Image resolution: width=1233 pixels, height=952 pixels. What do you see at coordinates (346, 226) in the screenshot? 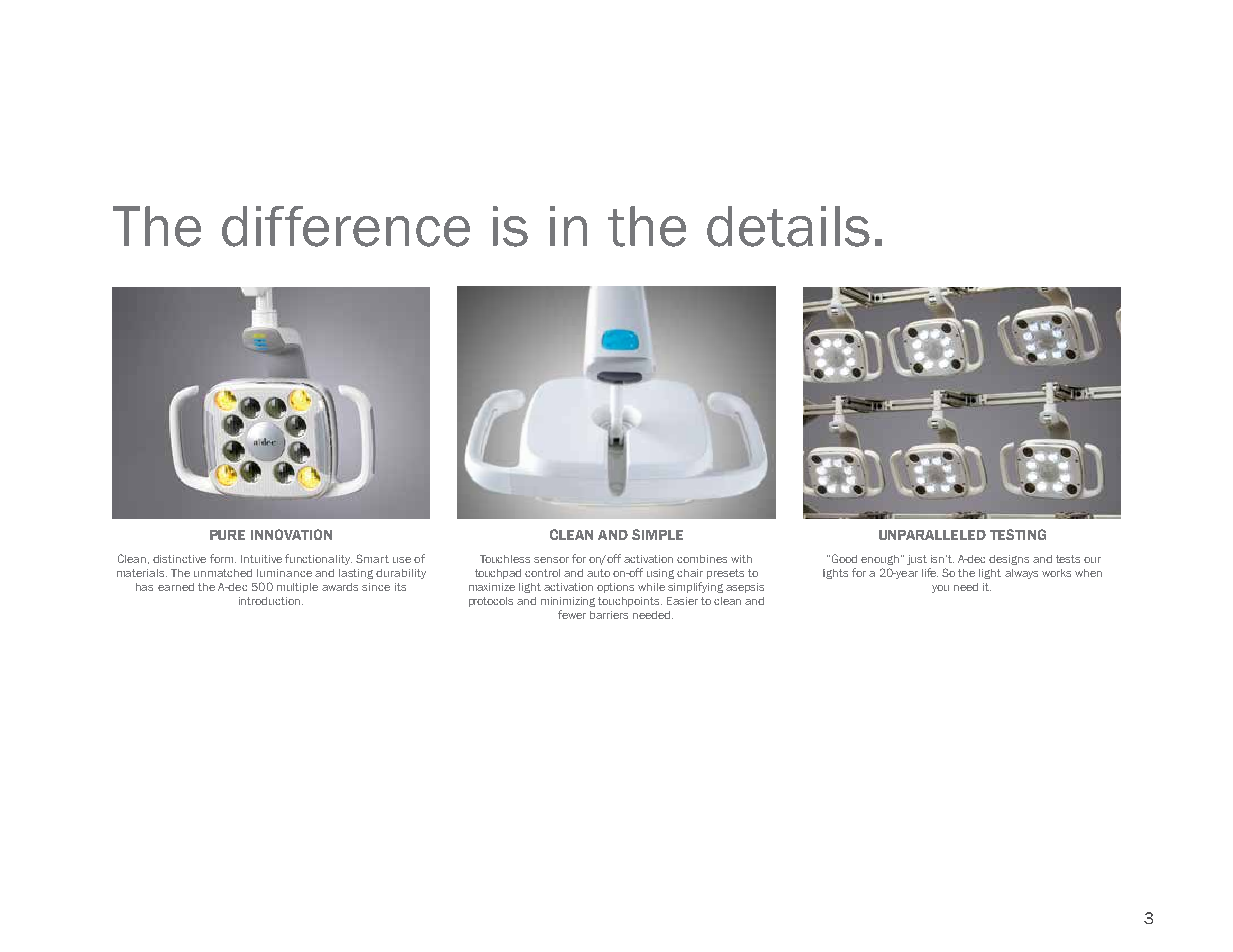
I see `difference` at bounding box center [346, 226].
